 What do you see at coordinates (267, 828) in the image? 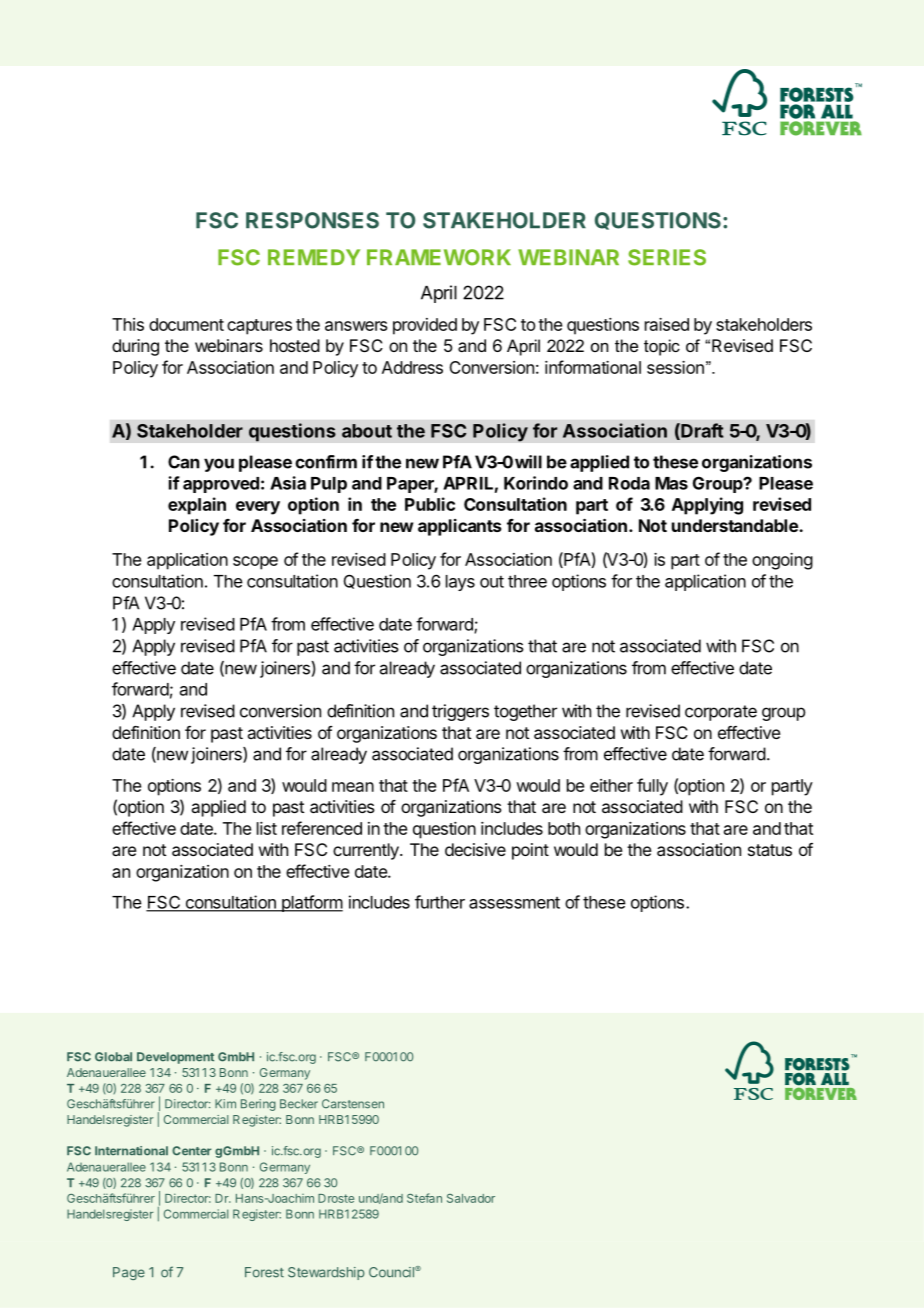
I see `list` at bounding box center [267, 828].
